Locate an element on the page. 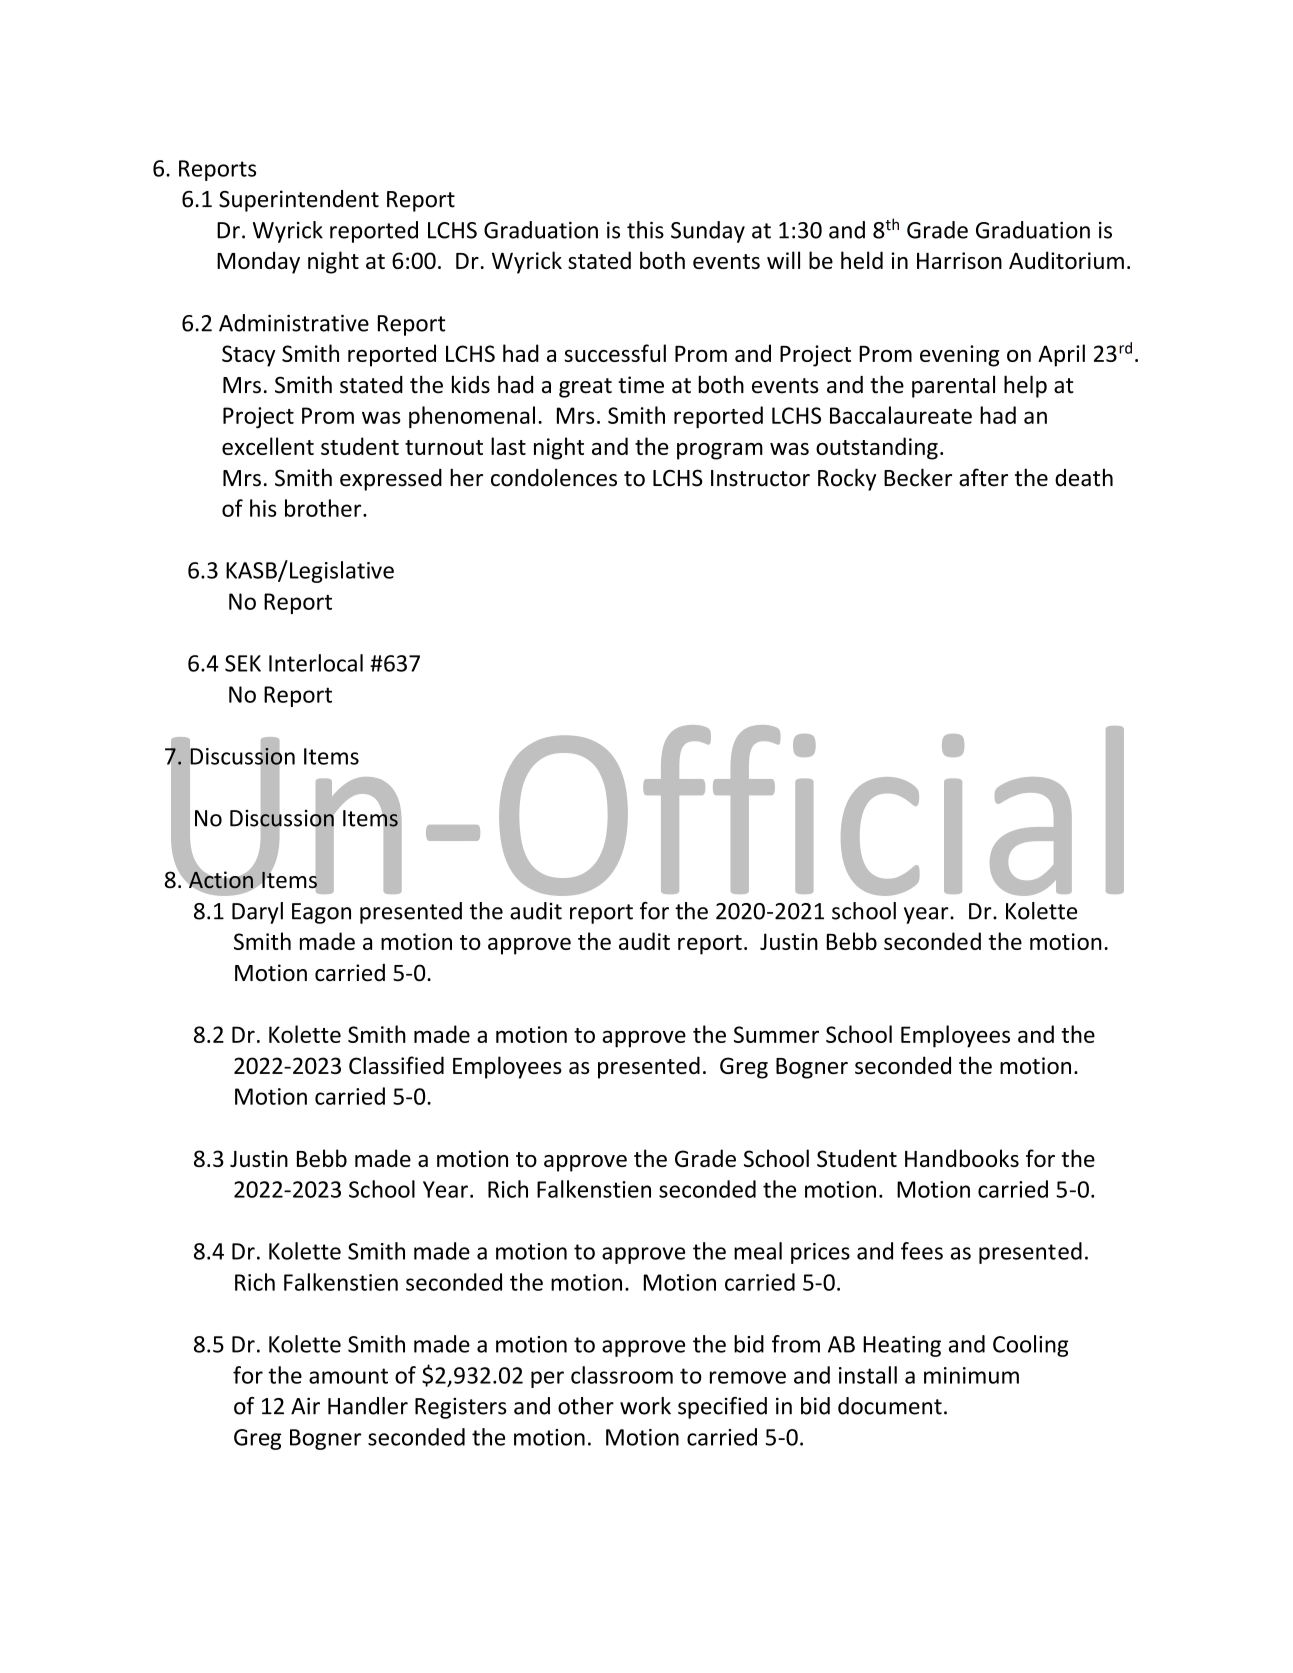  Becker is located at coordinates (918, 477).
